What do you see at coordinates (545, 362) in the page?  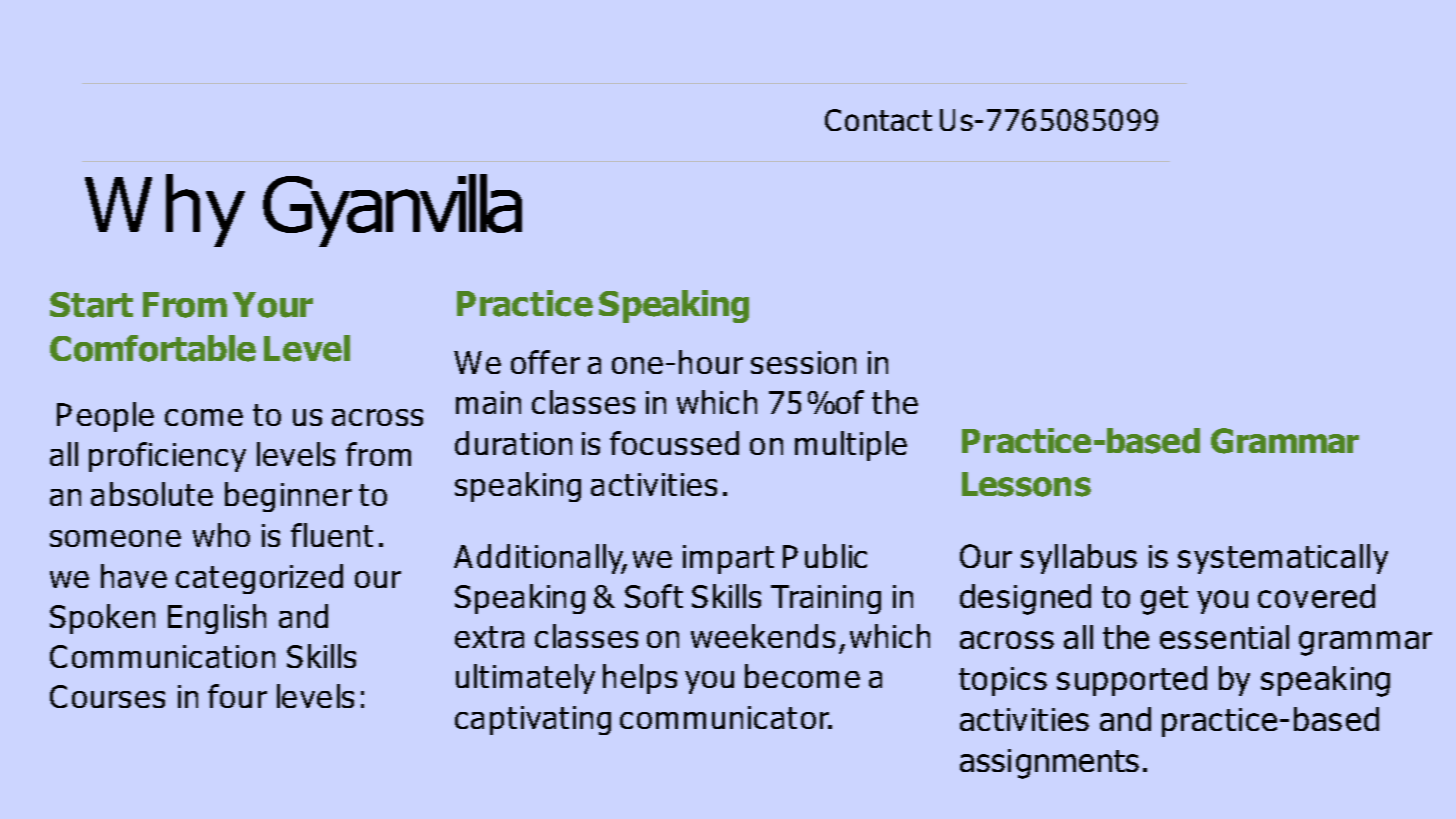 I see `offer` at bounding box center [545, 362].
